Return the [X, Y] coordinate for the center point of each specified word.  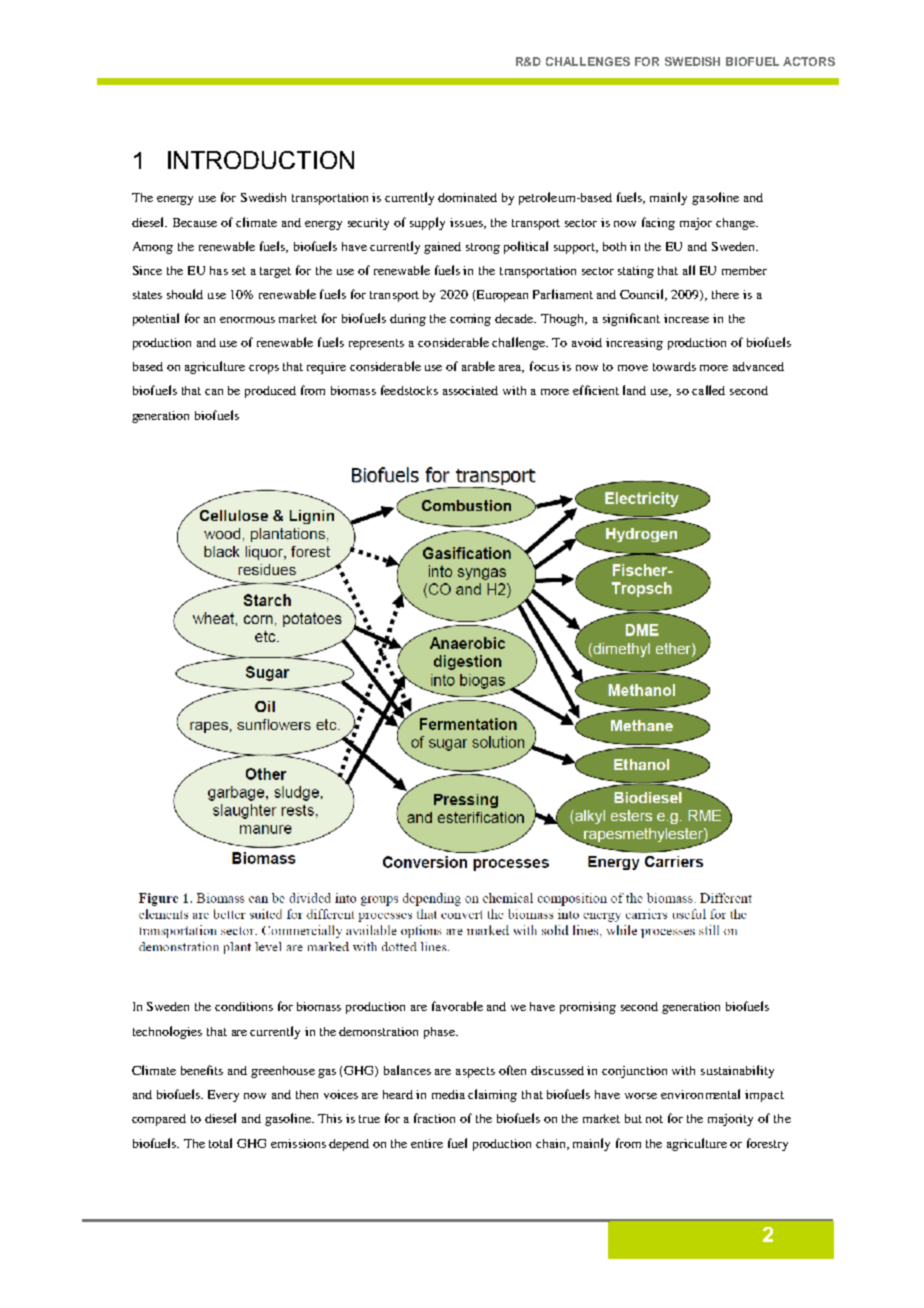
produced [270, 392]
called [708, 390]
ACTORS [809, 61]
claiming [492, 1095]
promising [588, 1008]
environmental [700, 1094]
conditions [244, 1006]
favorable [457, 1006]
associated [470, 390]
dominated [467, 197]
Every [223, 1096]
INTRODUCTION [261, 160]
